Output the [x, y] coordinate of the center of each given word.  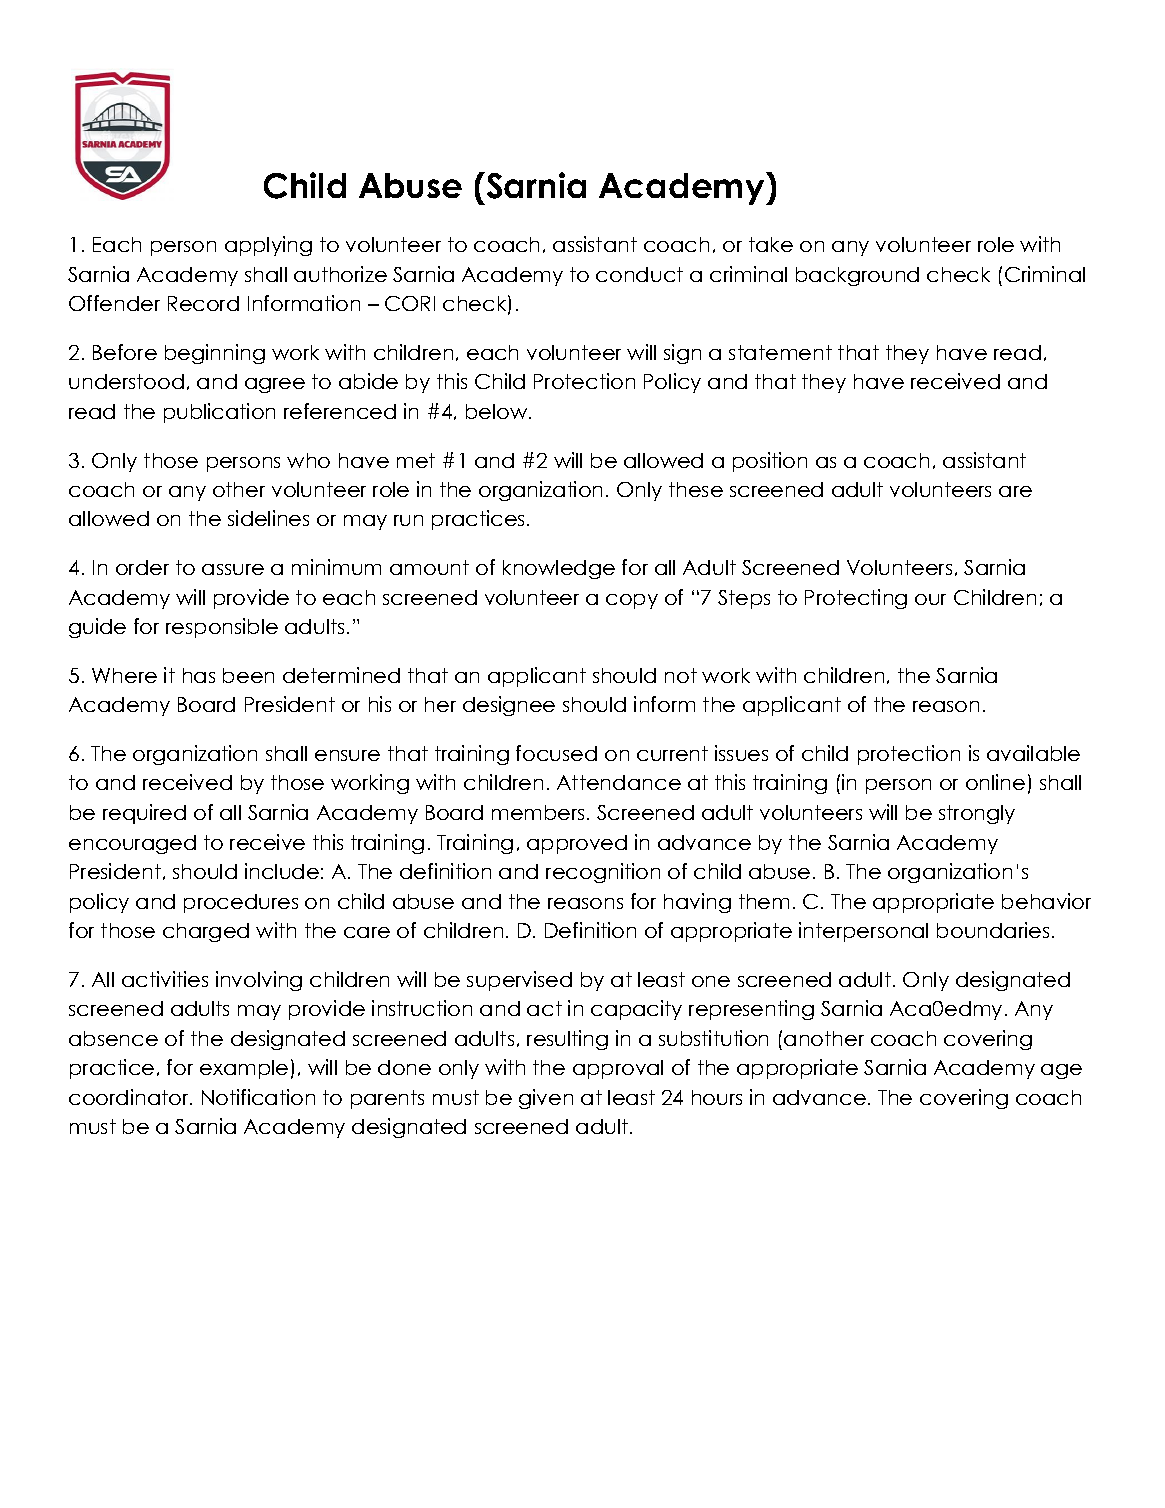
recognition [603, 873]
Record [203, 303]
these [696, 489]
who [308, 460]
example [244, 1069]
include [282, 871]
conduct [639, 274]
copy [632, 601]
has [199, 675]
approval [618, 1069]
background [857, 276]
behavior [1046, 901]
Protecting [856, 599]
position [770, 462]
